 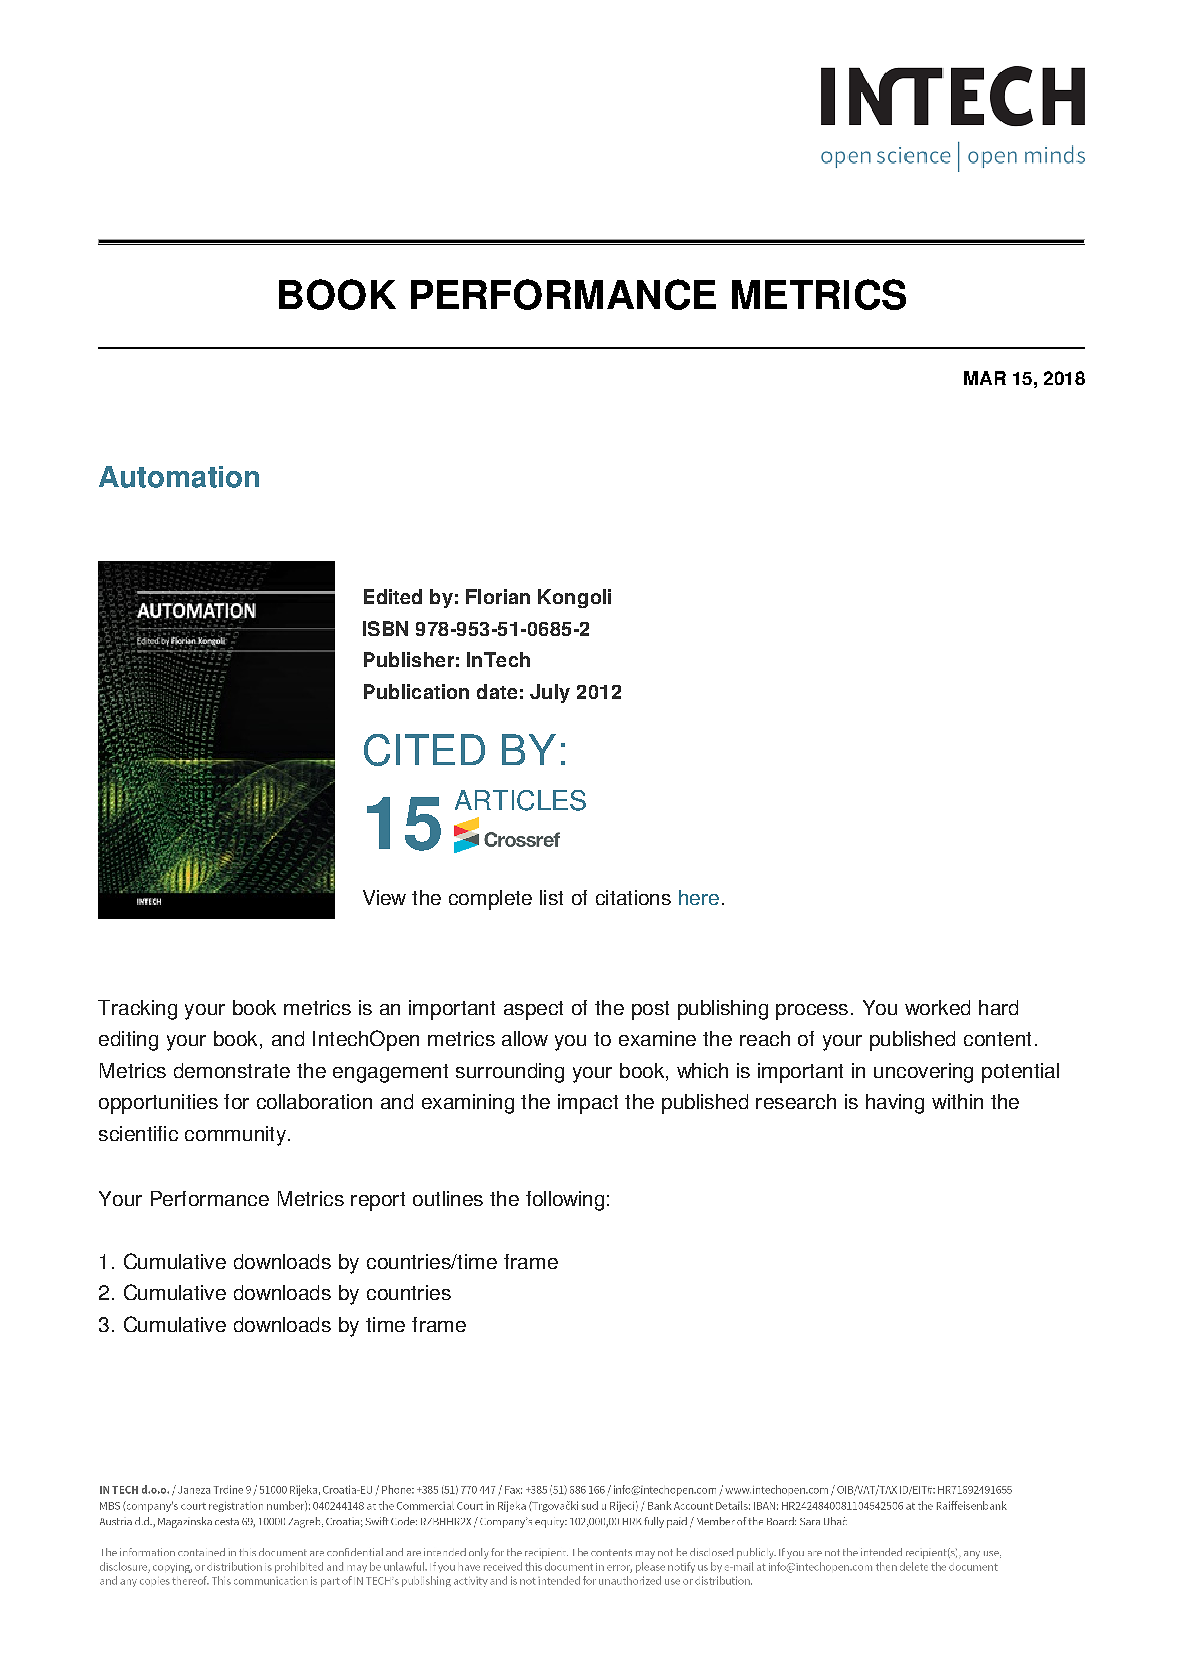 I want to click on community, so click(x=235, y=1136).
